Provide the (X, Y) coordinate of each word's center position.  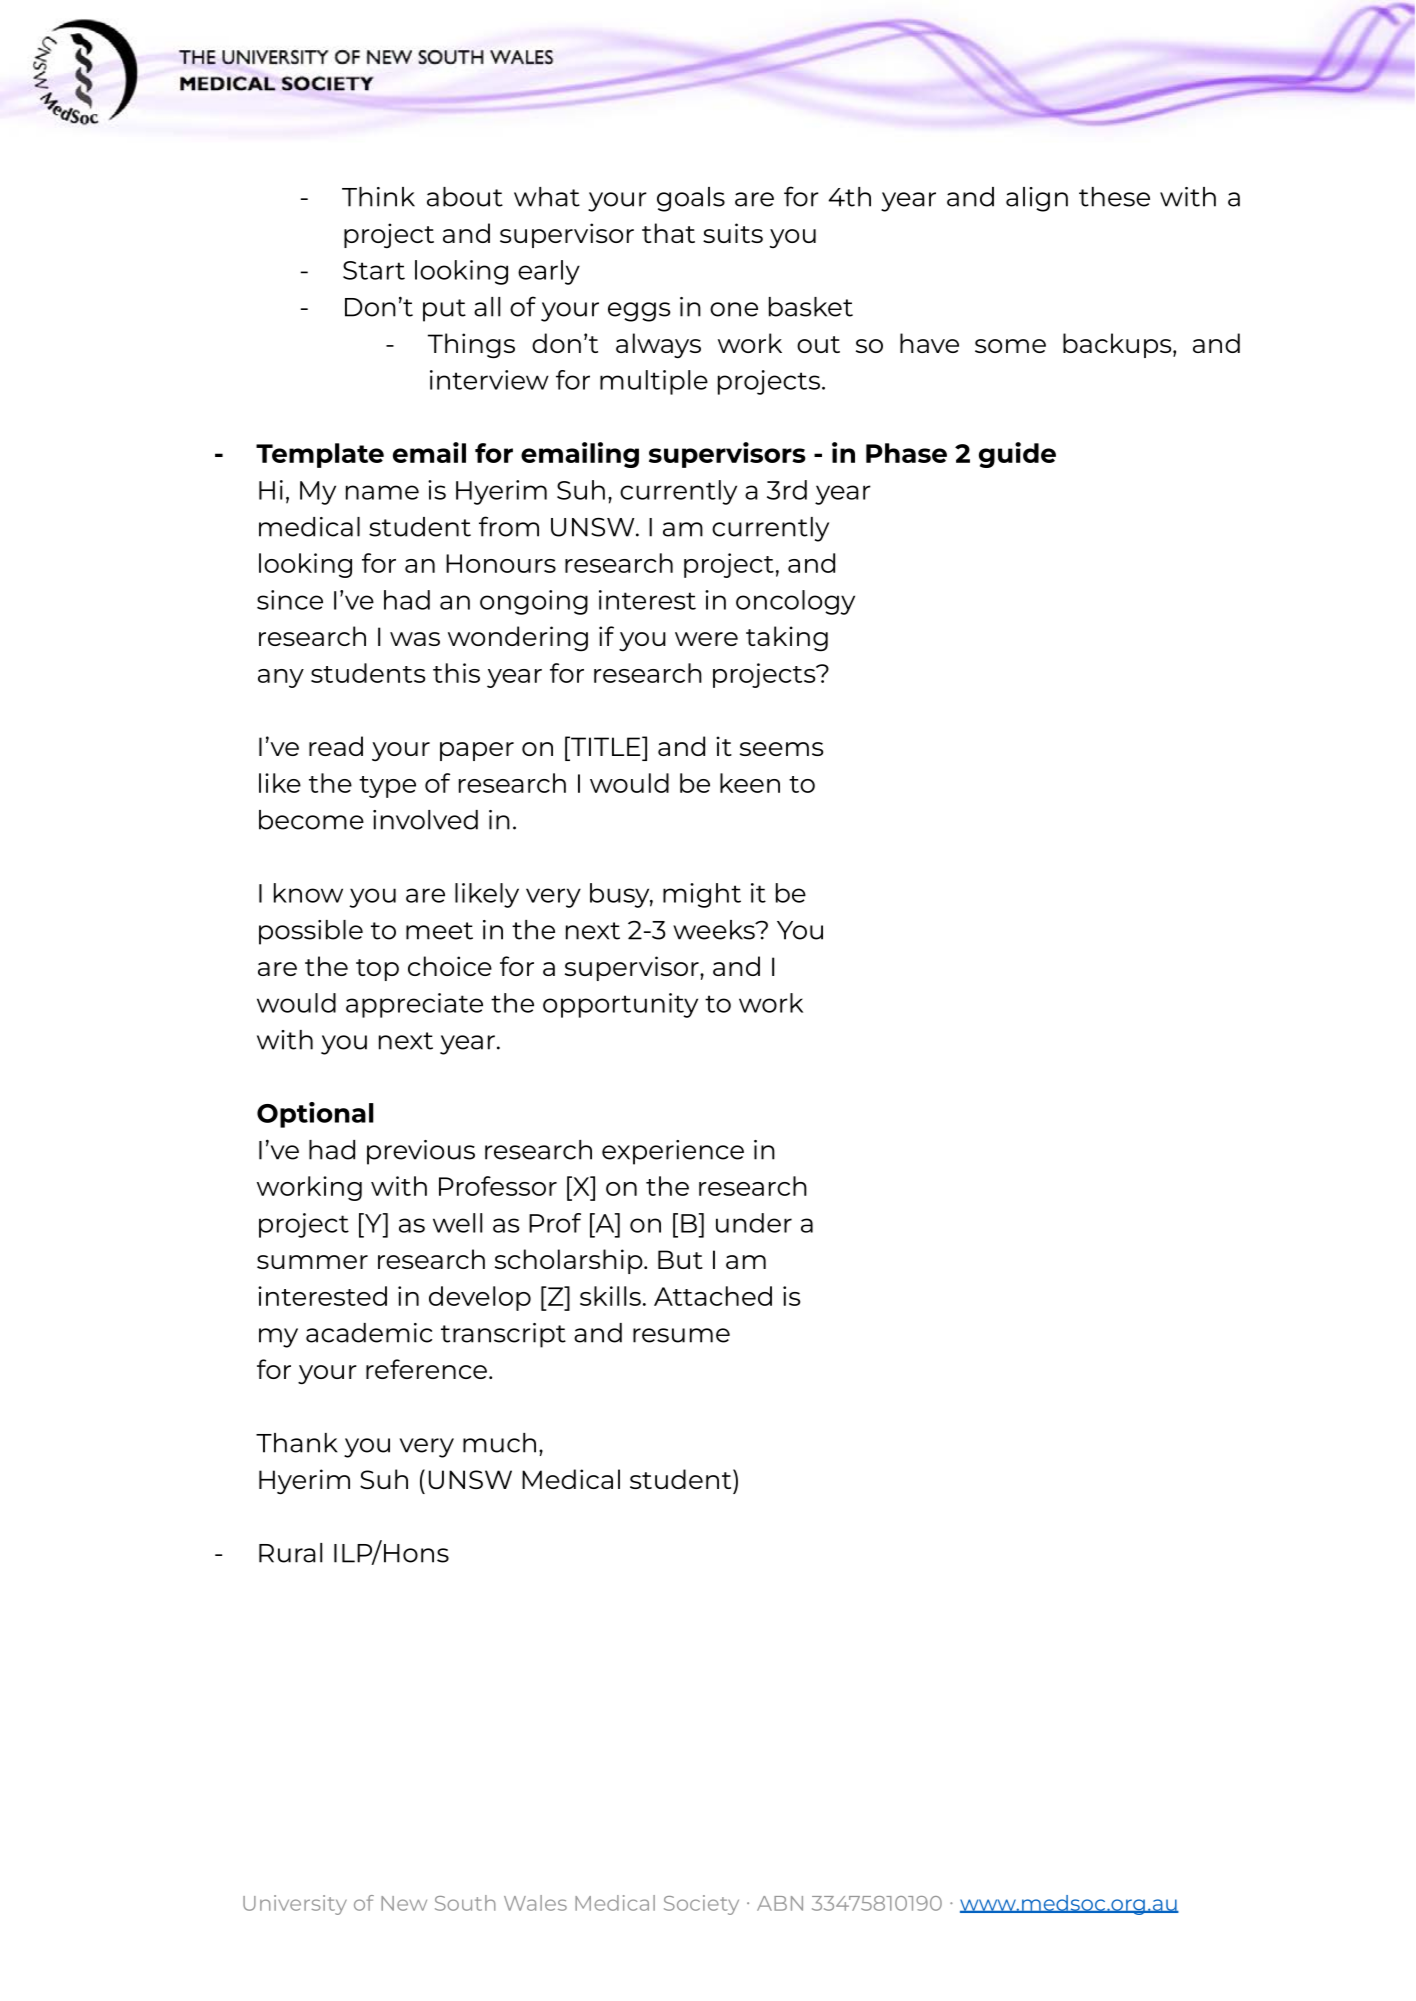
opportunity (620, 1005)
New (404, 1903)
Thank (297, 1443)
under (754, 1223)
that (668, 233)
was (415, 639)
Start (374, 270)
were (706, 639)
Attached (713, 1296)
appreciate (414, 1005)
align (1037, 199)
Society (701, 1905)
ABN (780, 1903)
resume (681, 1335)
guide (1017, 455)
